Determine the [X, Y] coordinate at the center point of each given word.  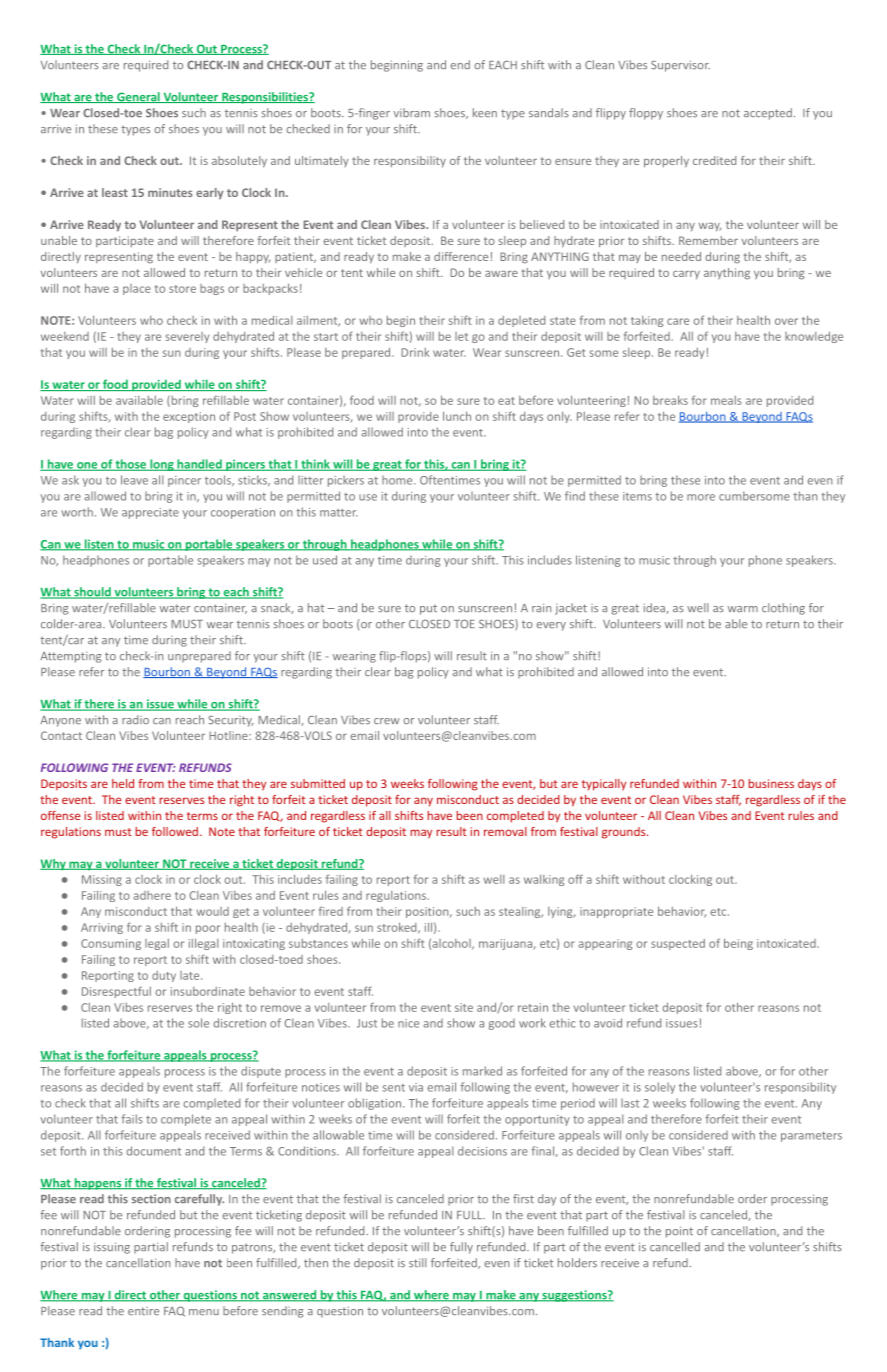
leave [134, 480]
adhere [152, 895]
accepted [768, 114]
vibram [411, 112]
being [738, 944]
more [701, 497]
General [138, 97]
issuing [112, 1248]
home [398, 480]
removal [505, 831]
